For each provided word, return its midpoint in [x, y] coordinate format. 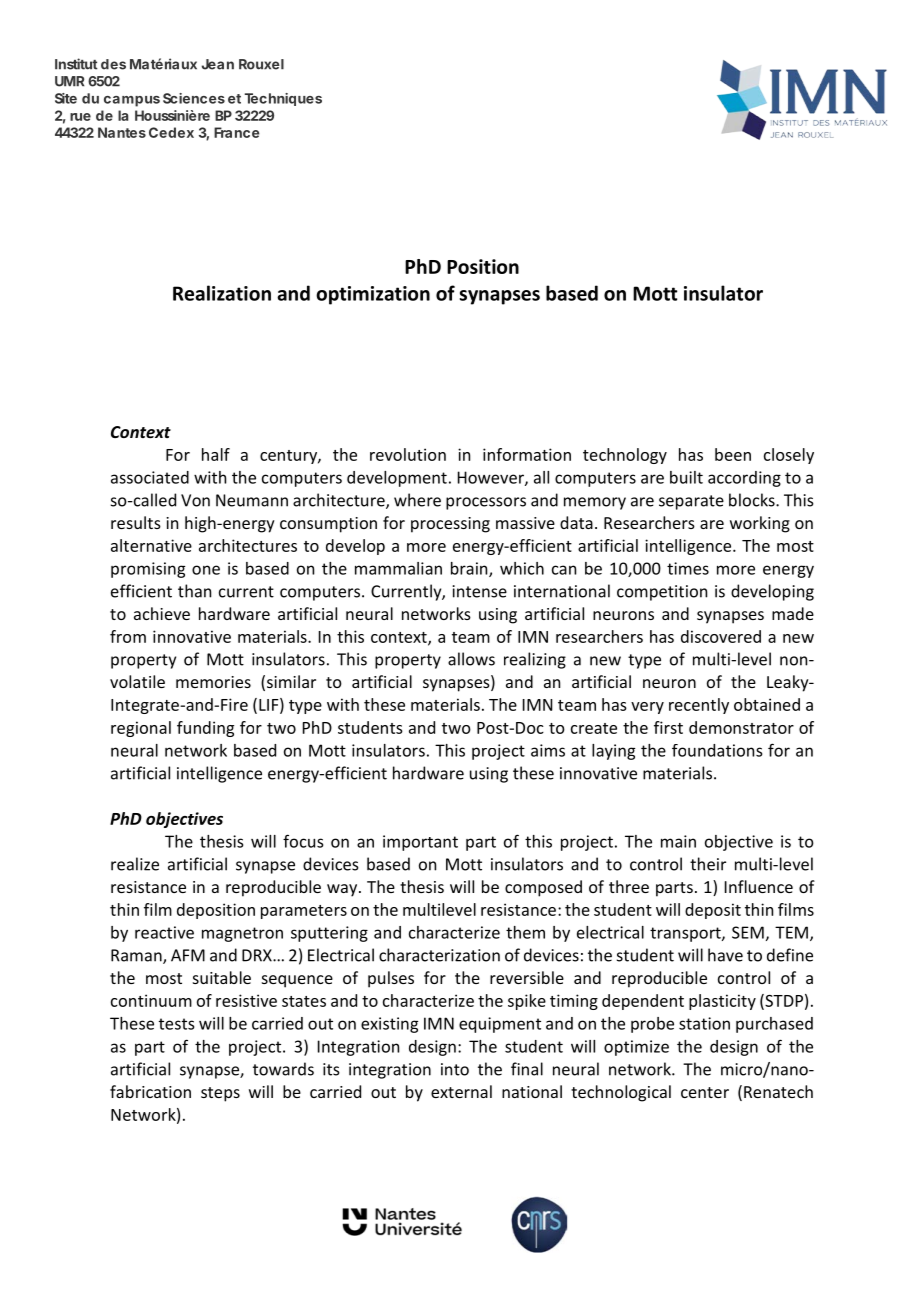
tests [176, 1024]
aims [548, 750]
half [216, 454]
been [733, 454]
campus [132, 101]
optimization [373, 295]
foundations [717, 750]
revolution [408, 454]
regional [141, 729]
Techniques [283, 99]
